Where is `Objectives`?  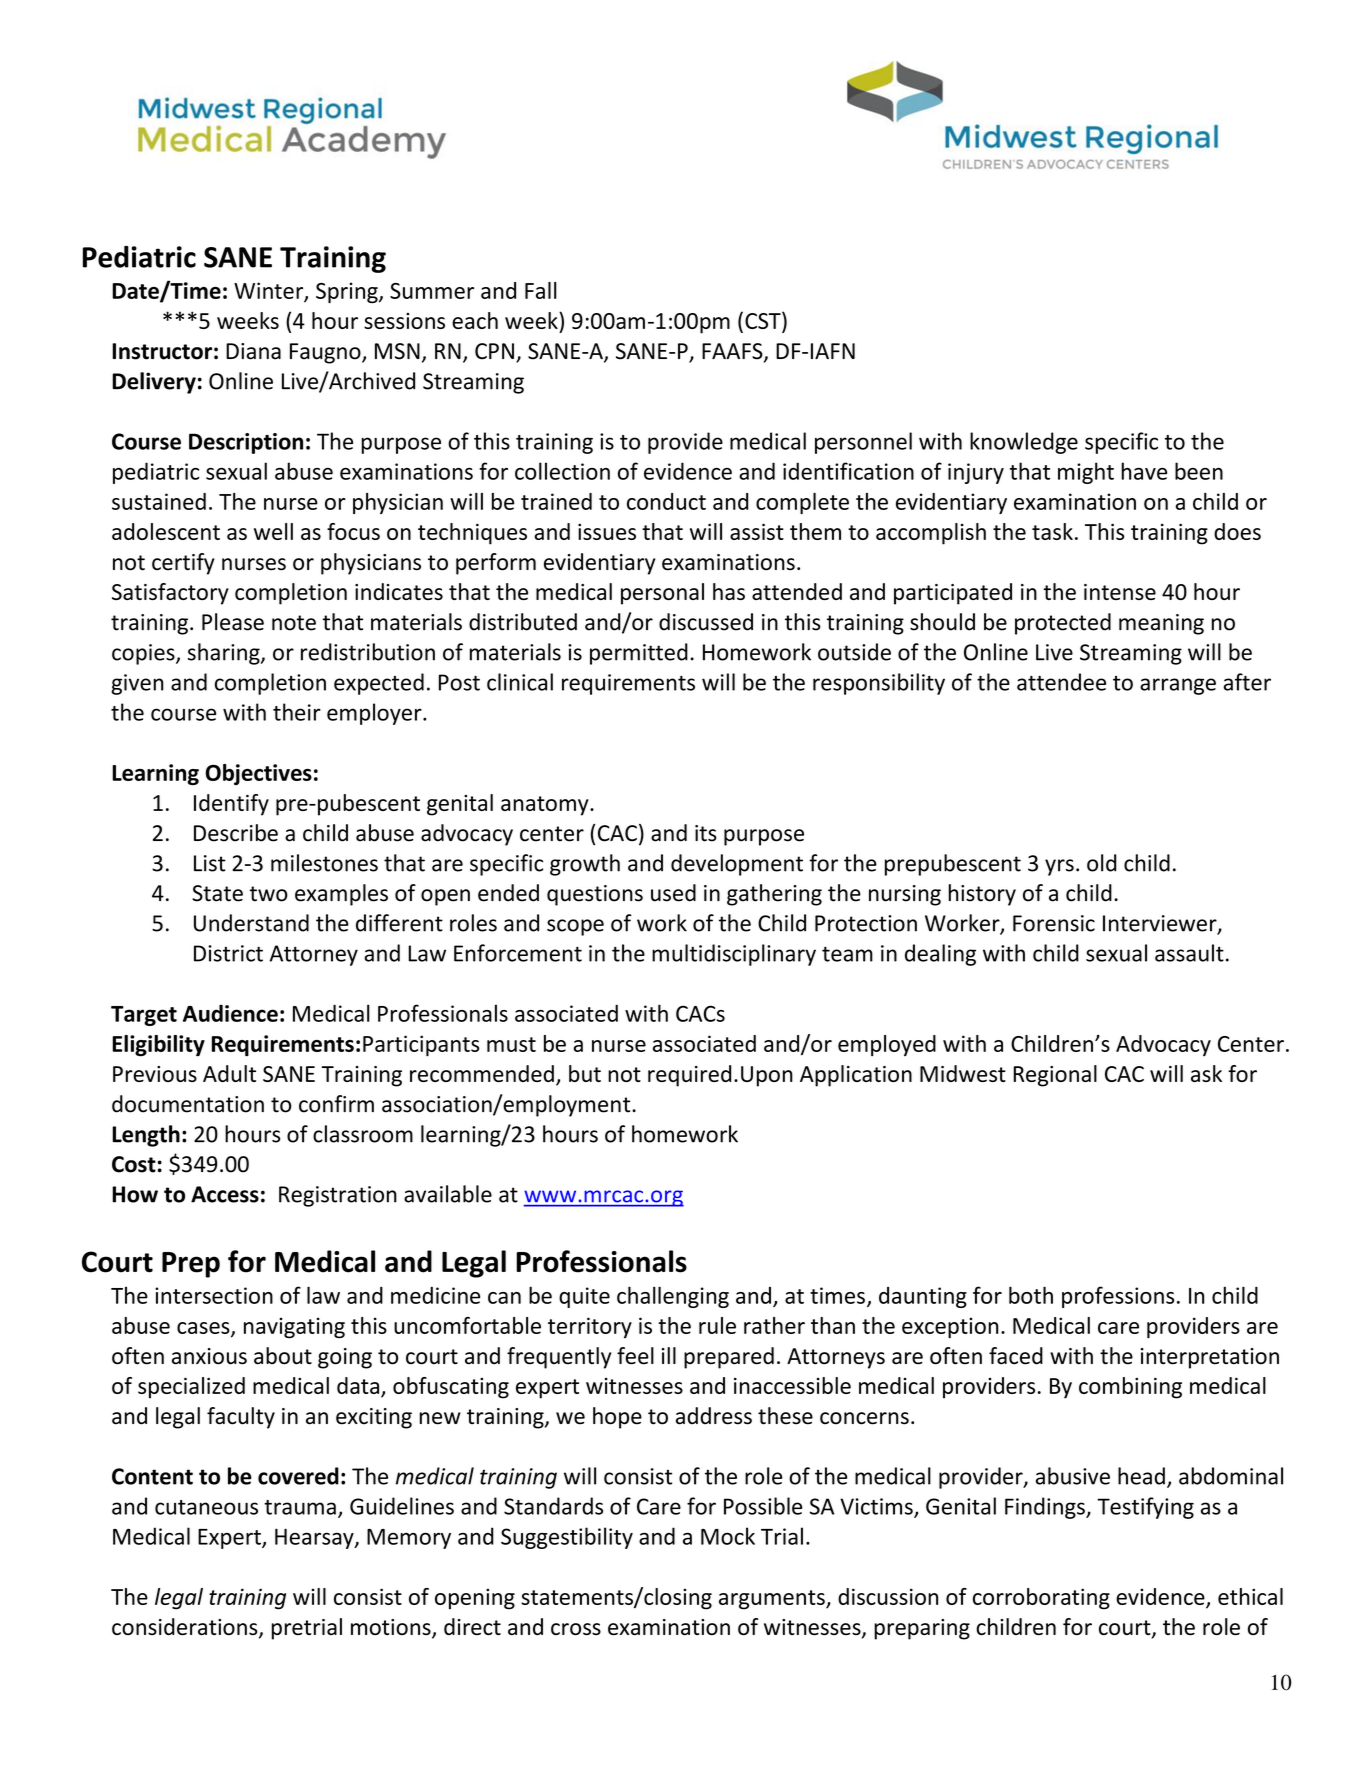 Objectives is located at coordinates (259, 774).
